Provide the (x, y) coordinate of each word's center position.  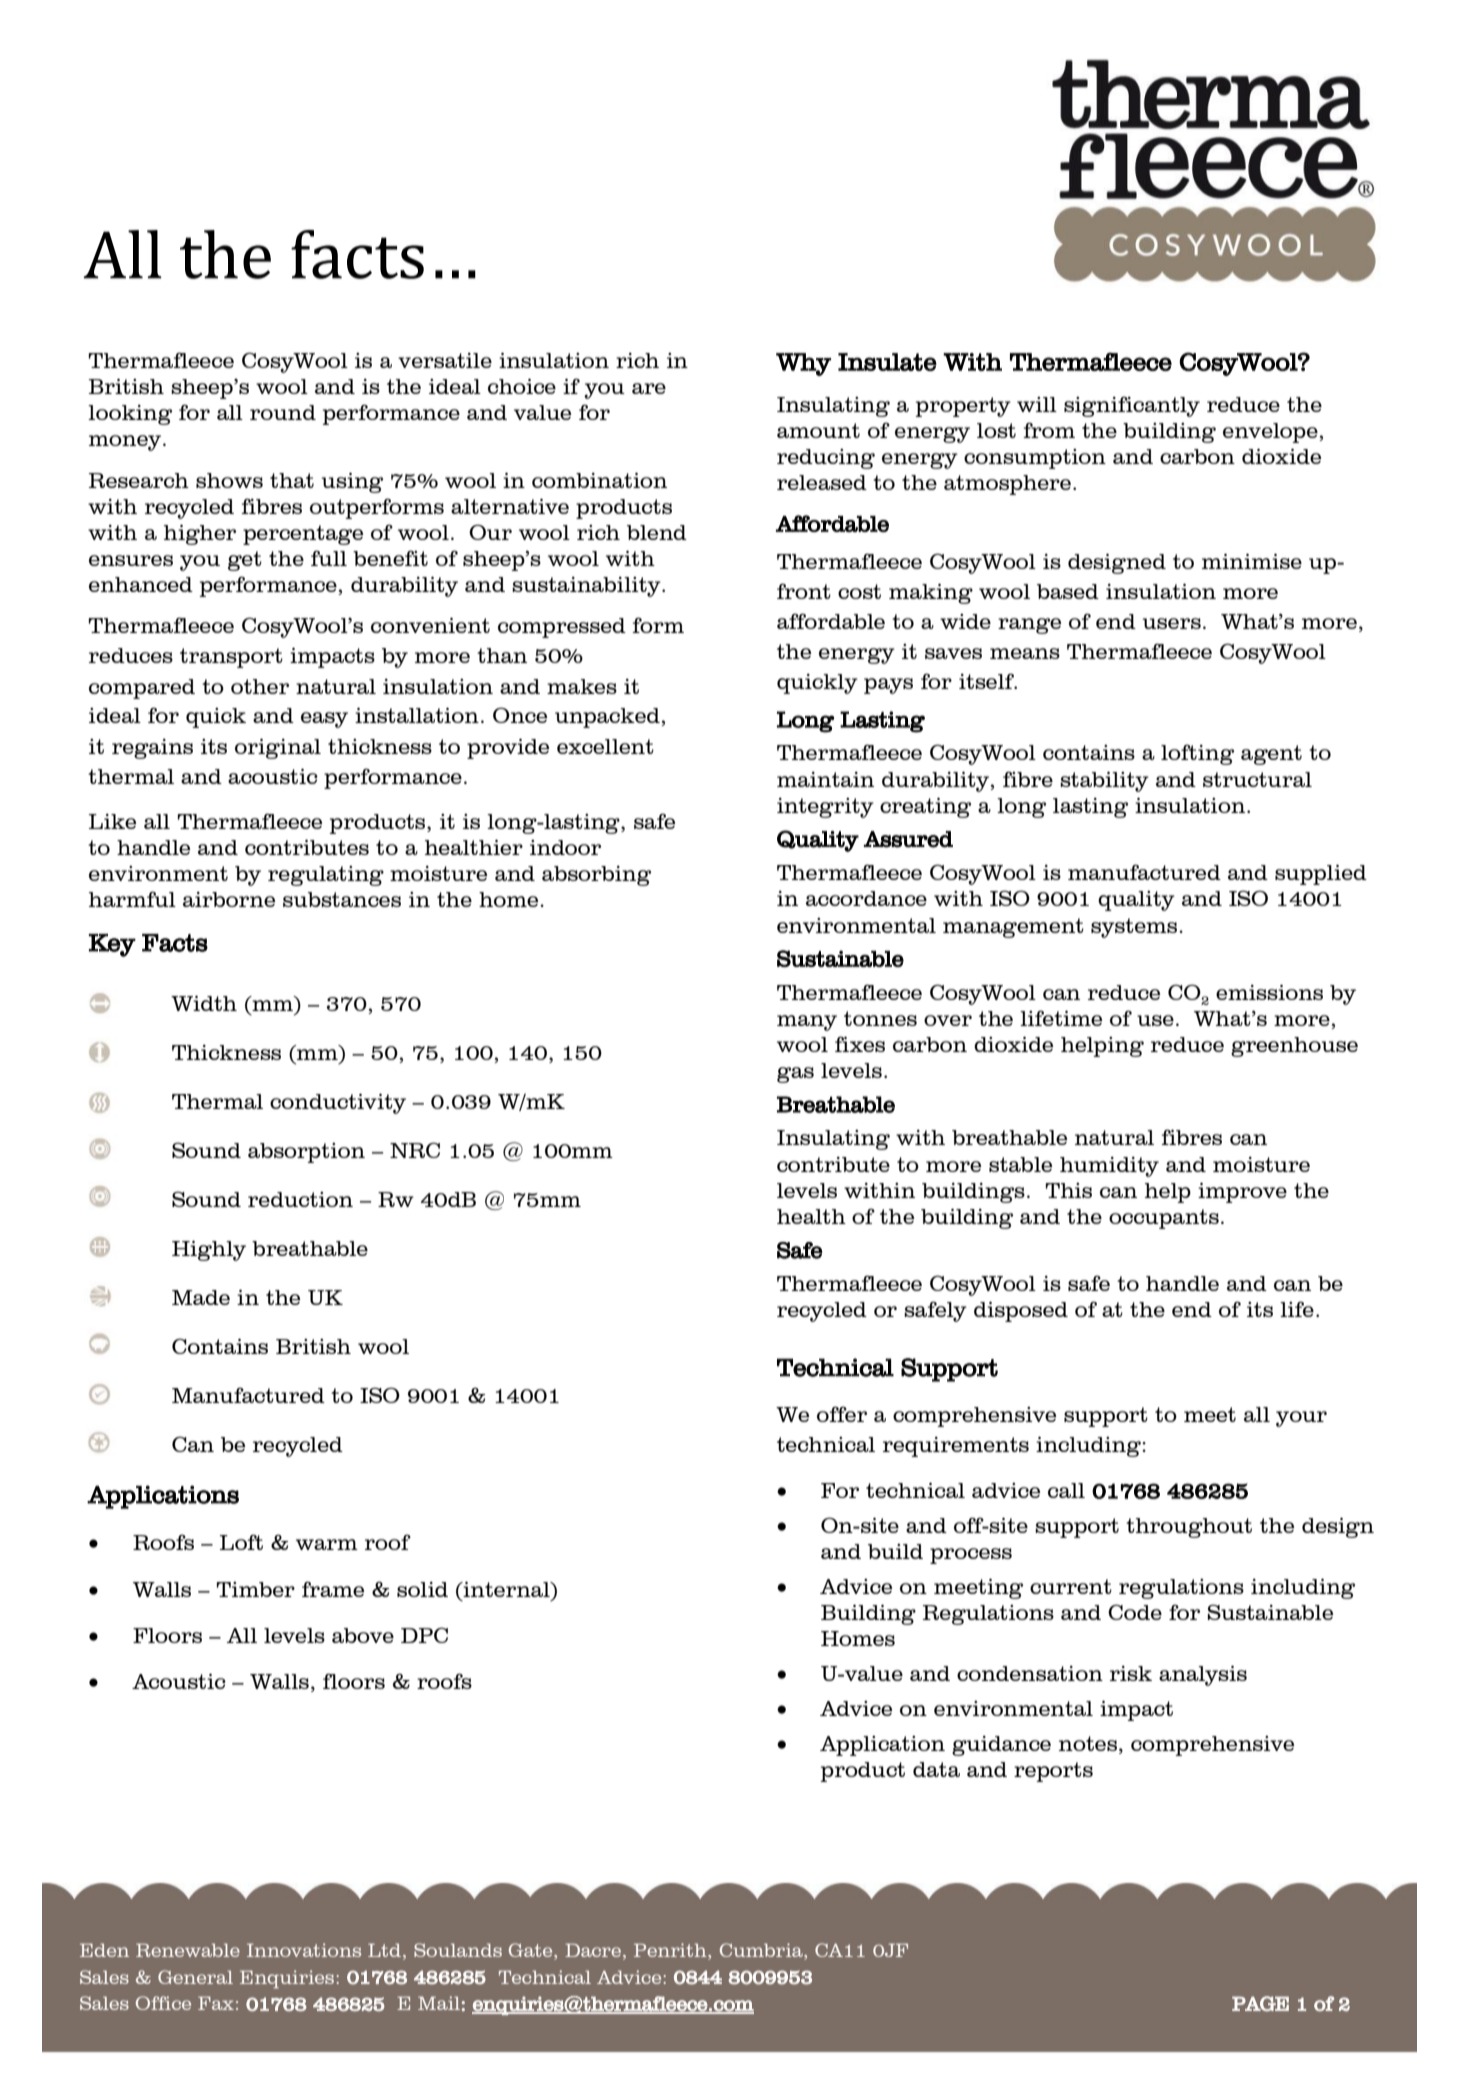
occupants (1164, 1219)
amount (818, 430)
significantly (1132, 406)
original (278, 749)
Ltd (384, 1950)
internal (506, 1589)
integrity (825, 808)
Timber (256, 1589)
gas (795, 1075)
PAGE (1260, 2003)
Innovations (304, 1950)
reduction (300, 1199)
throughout (1189, 1528)
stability (1104, 782)
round (283, 412)
